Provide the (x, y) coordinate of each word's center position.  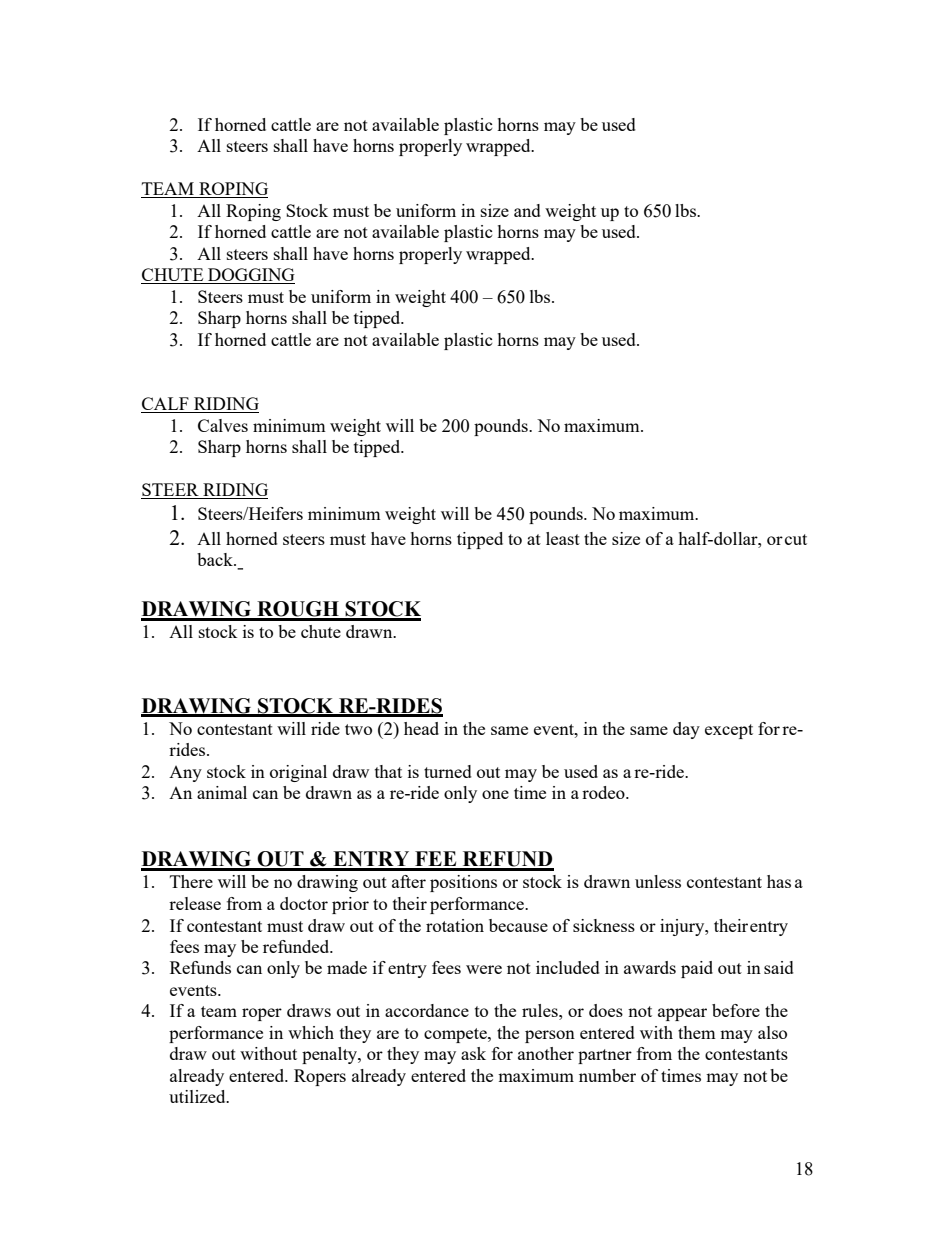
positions (463, 883)
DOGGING (250, 276)
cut (796, 539)
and (527, 210)
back (216, 559)
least (563, 538)
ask (473, 1053)
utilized (198, 1096)
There (191, 881)
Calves (223, 425)
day (686, 730)
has (779, 881)
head (421, 728)
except (729, 731)
